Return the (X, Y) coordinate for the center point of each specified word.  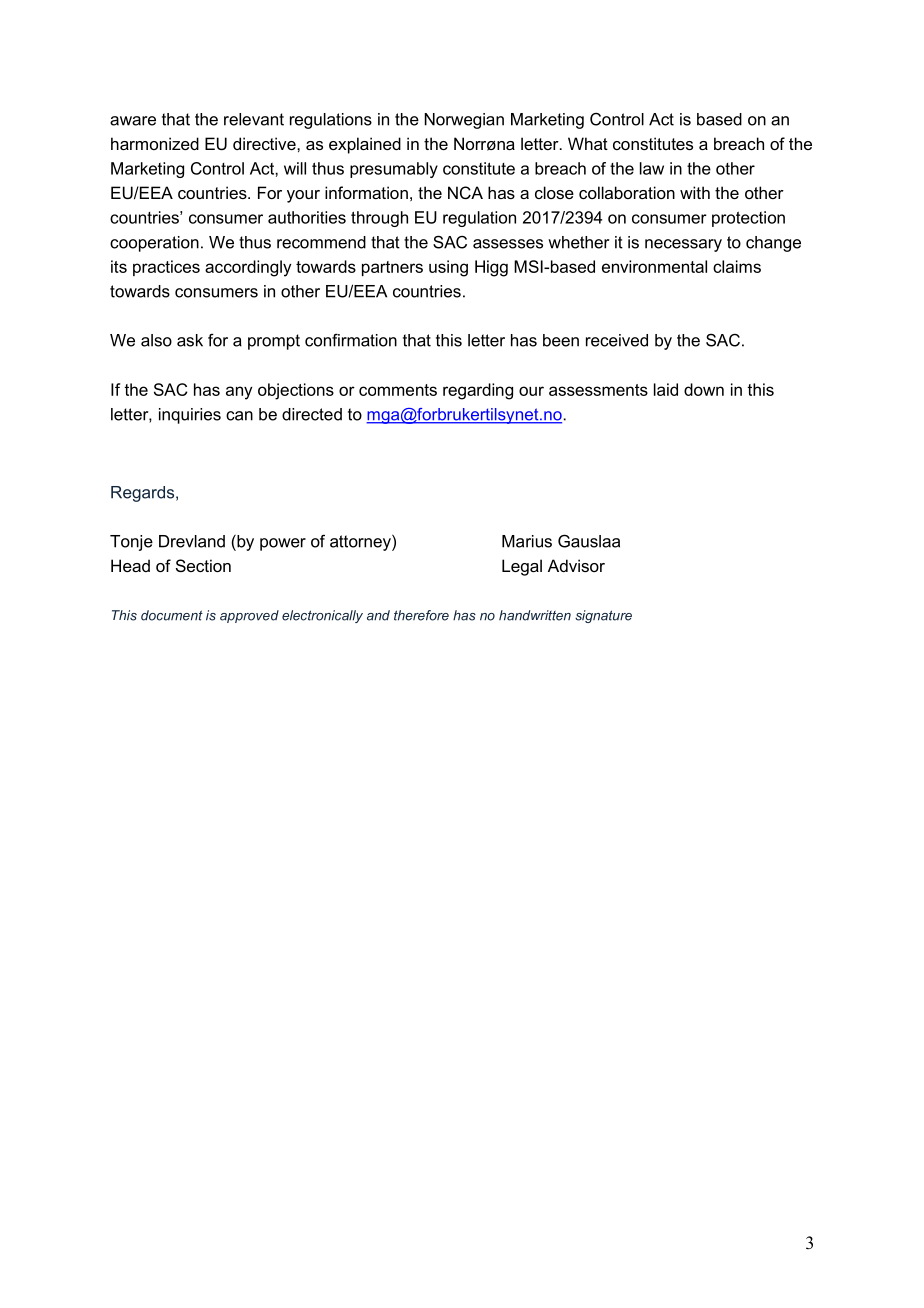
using (448, 268)
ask (190, 340)
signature (603, 616)
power (283, 544)
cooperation (154, 244)
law (652, 168)
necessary (683, 245)
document (172, 615)
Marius (527, 541)
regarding (478, 391)
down (704, 389)
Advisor (576, 565)
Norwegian (464, 121)
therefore (421, 615)
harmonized (155, 143)
